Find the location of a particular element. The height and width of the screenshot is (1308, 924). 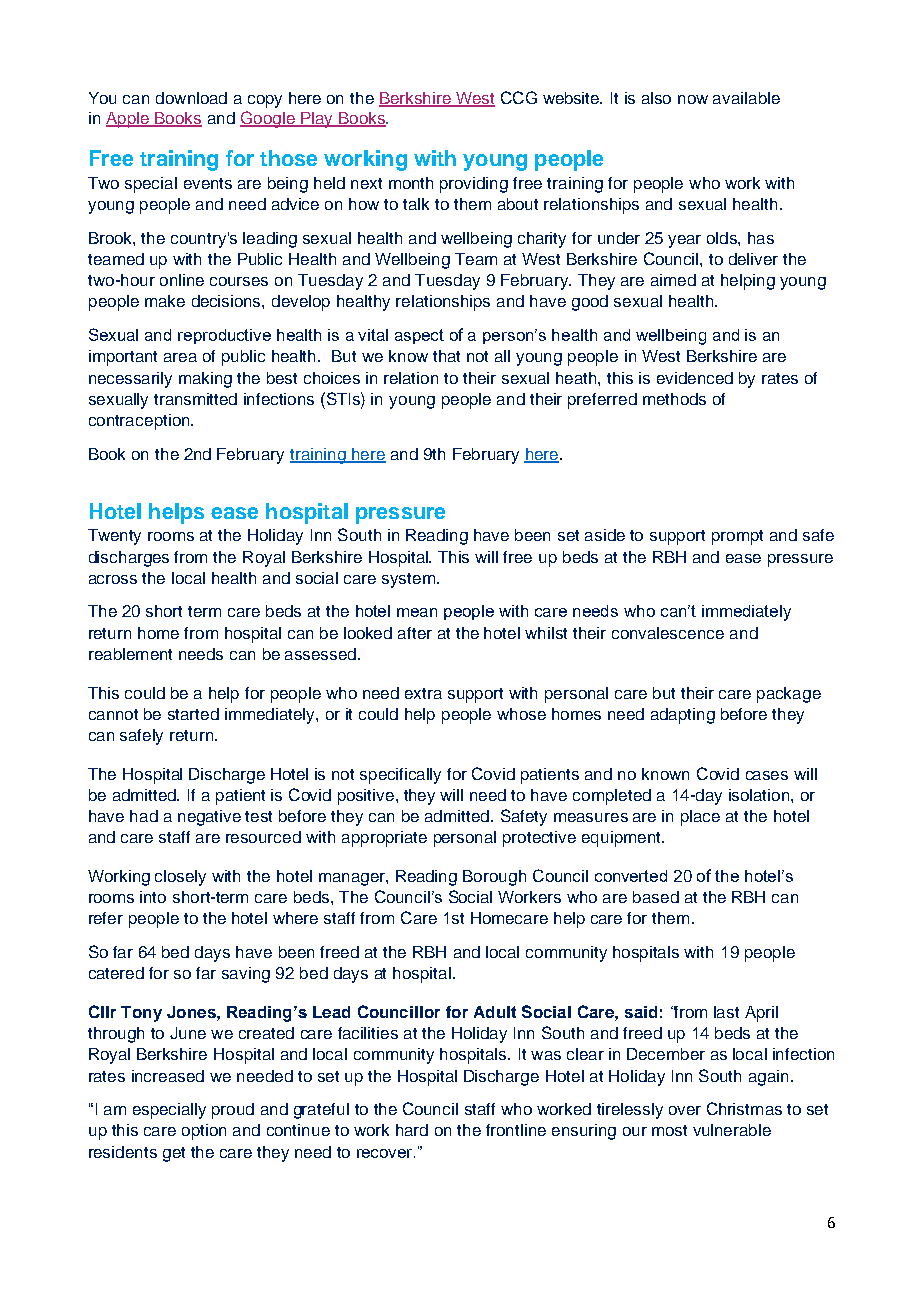

download is located at coordinates (191, 98).
